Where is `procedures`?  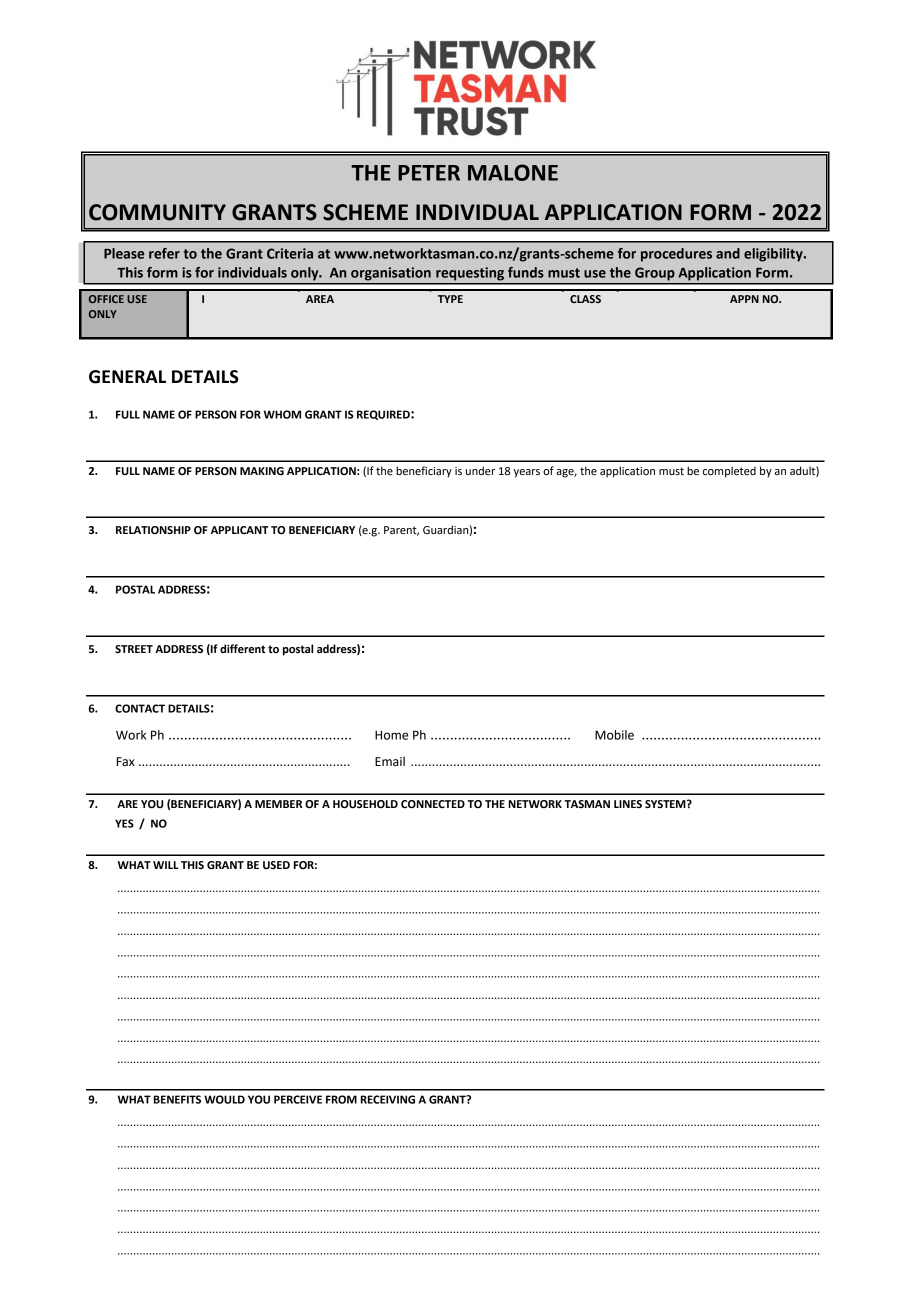
procedures is located at coordinates (676, 255).
